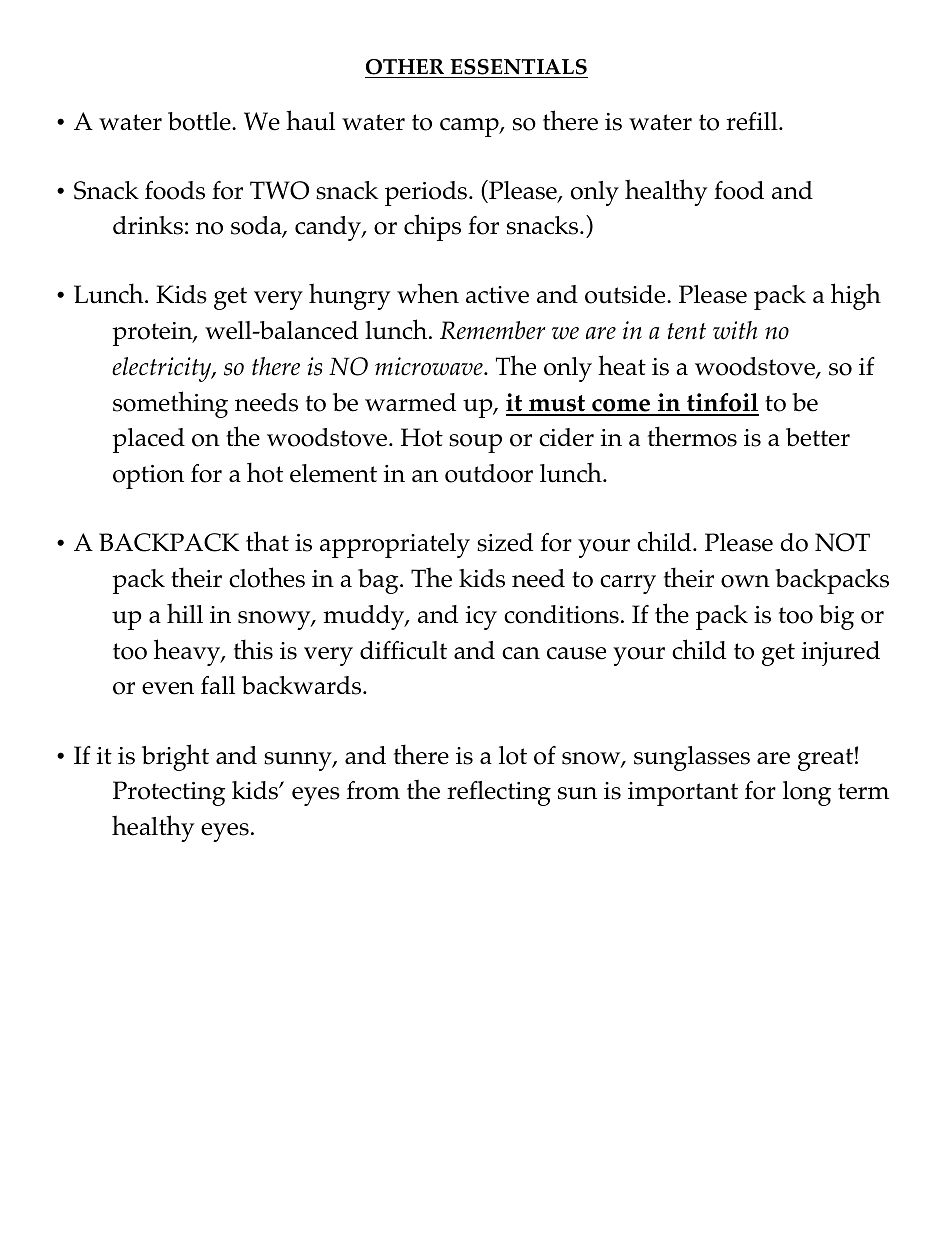 The height and width of the image is (1233, 952). Describe the element at coordinates (175, 757) in the image. I see `bright` at that location.
